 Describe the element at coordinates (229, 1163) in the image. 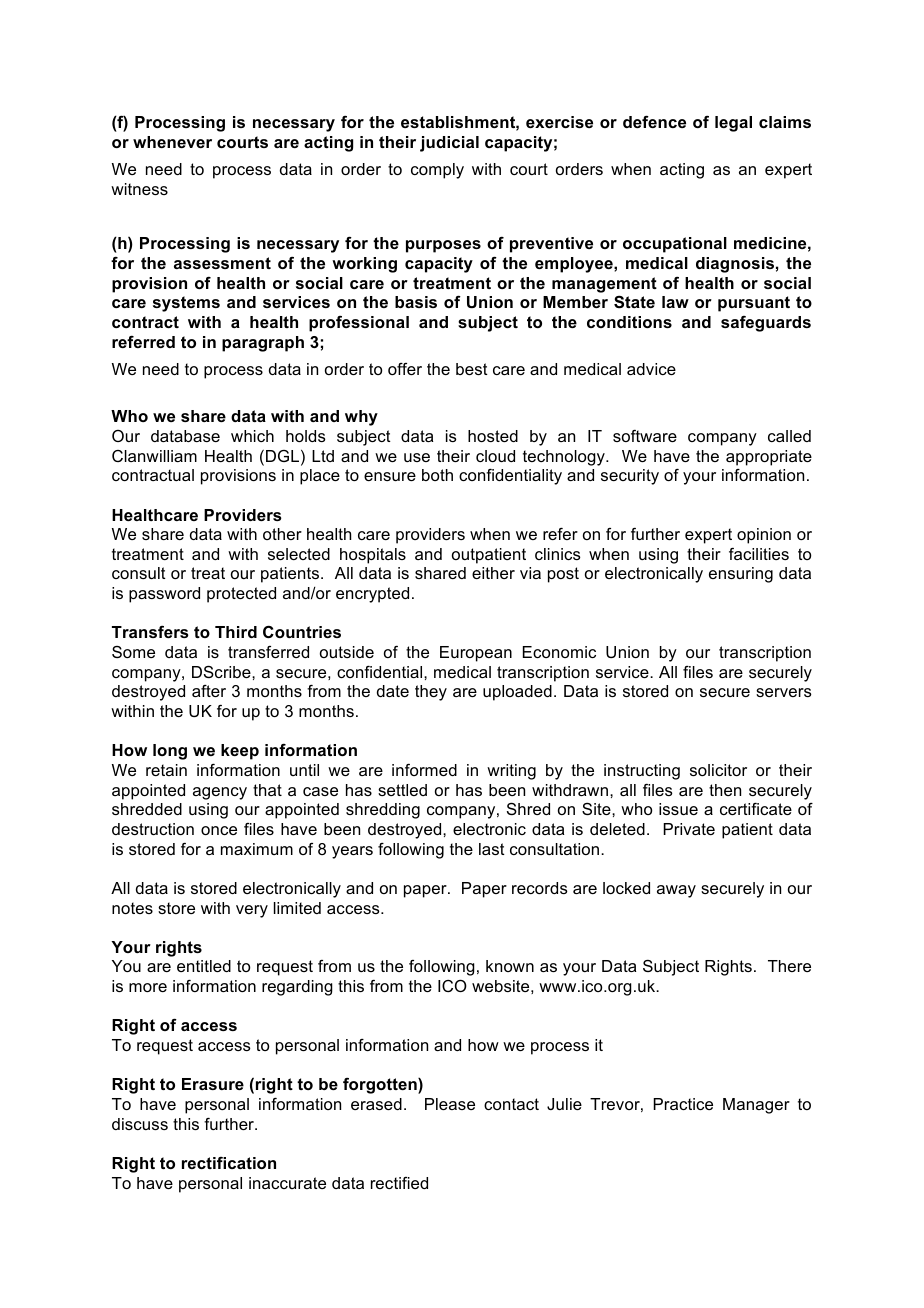

I see `rectification` at that location.
